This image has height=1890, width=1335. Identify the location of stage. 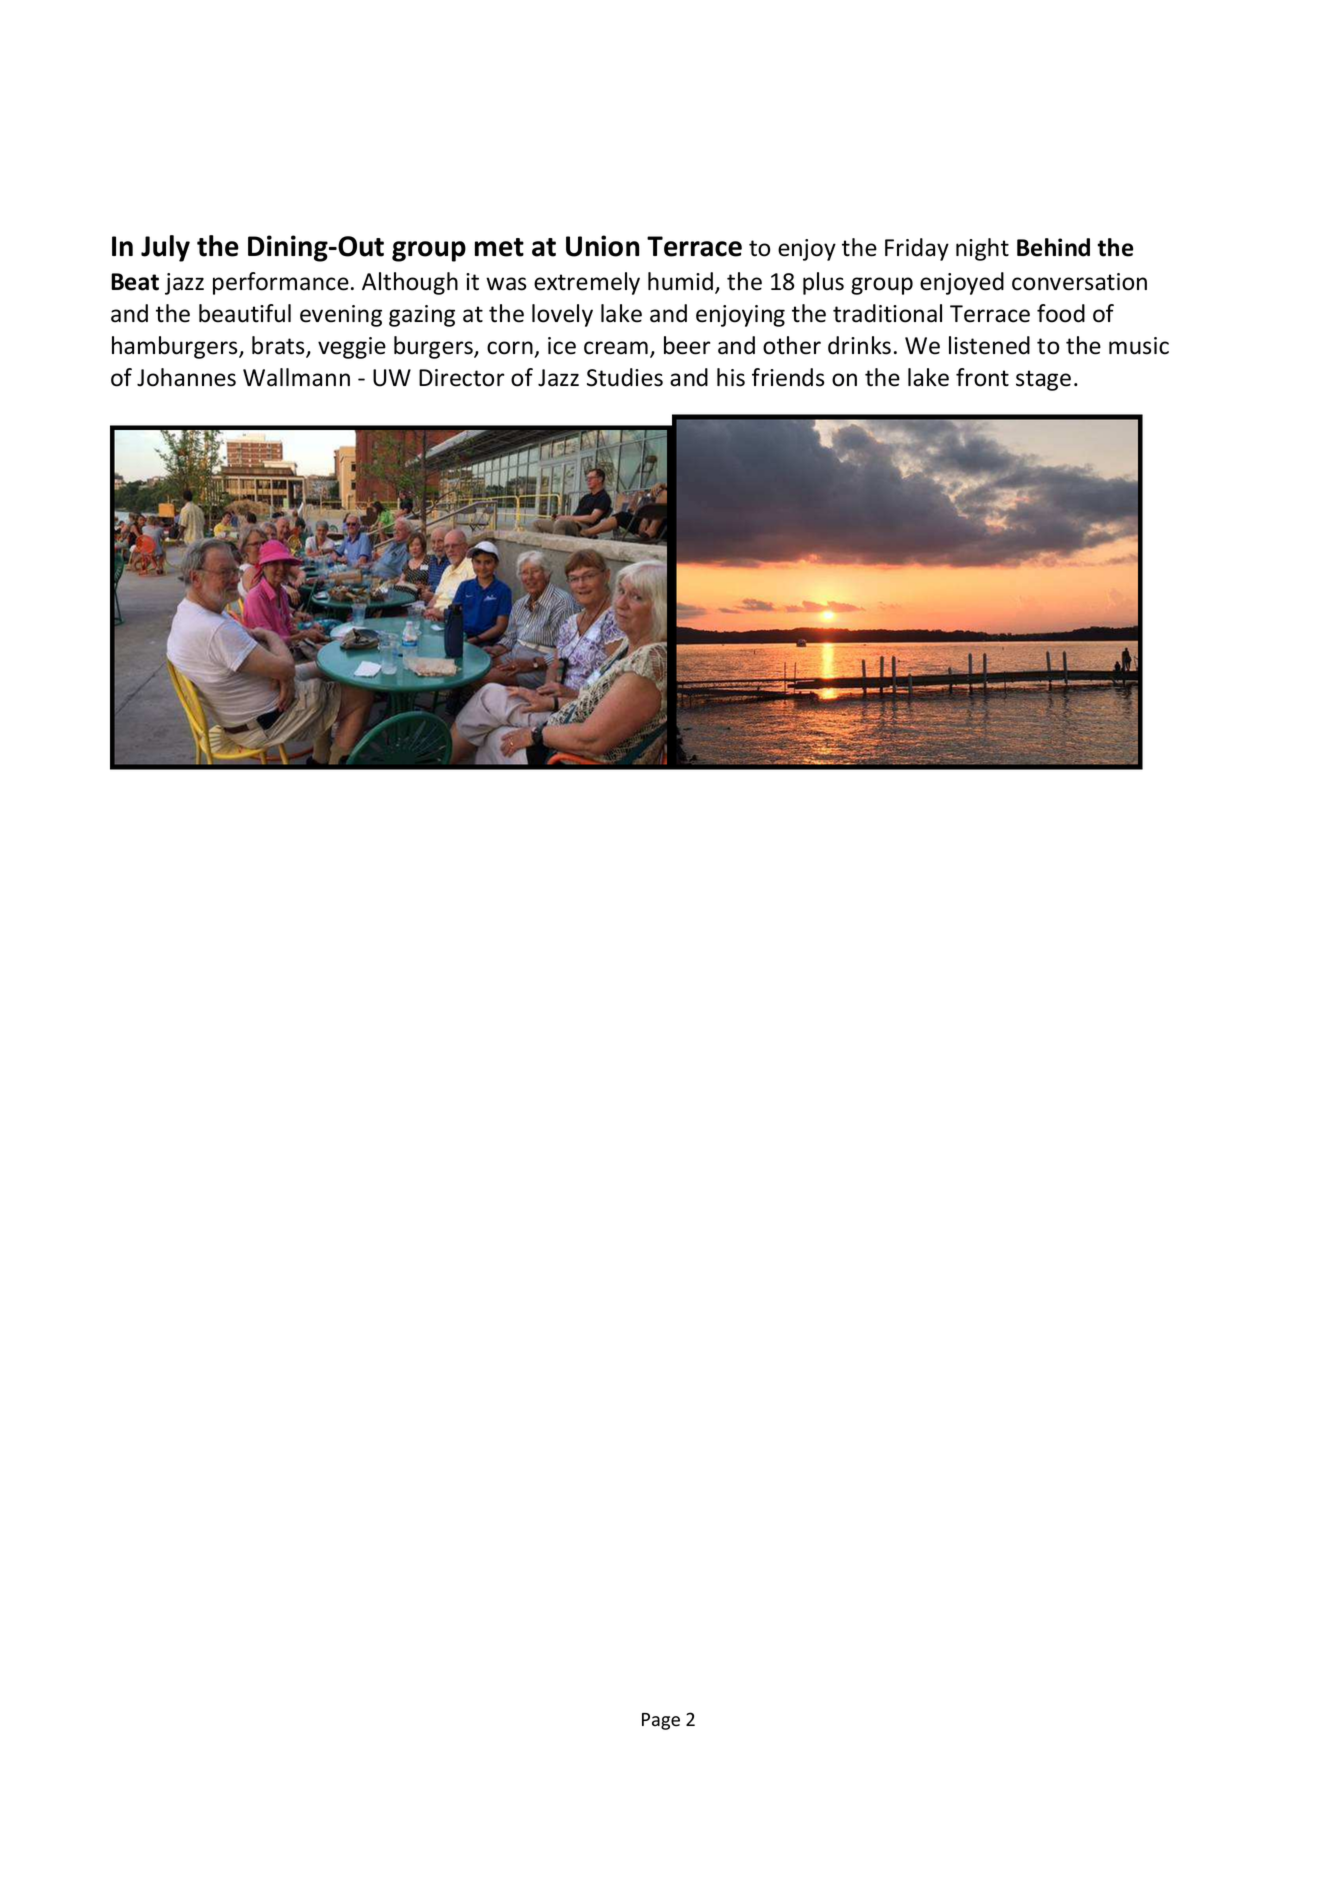
(1043, 380).
